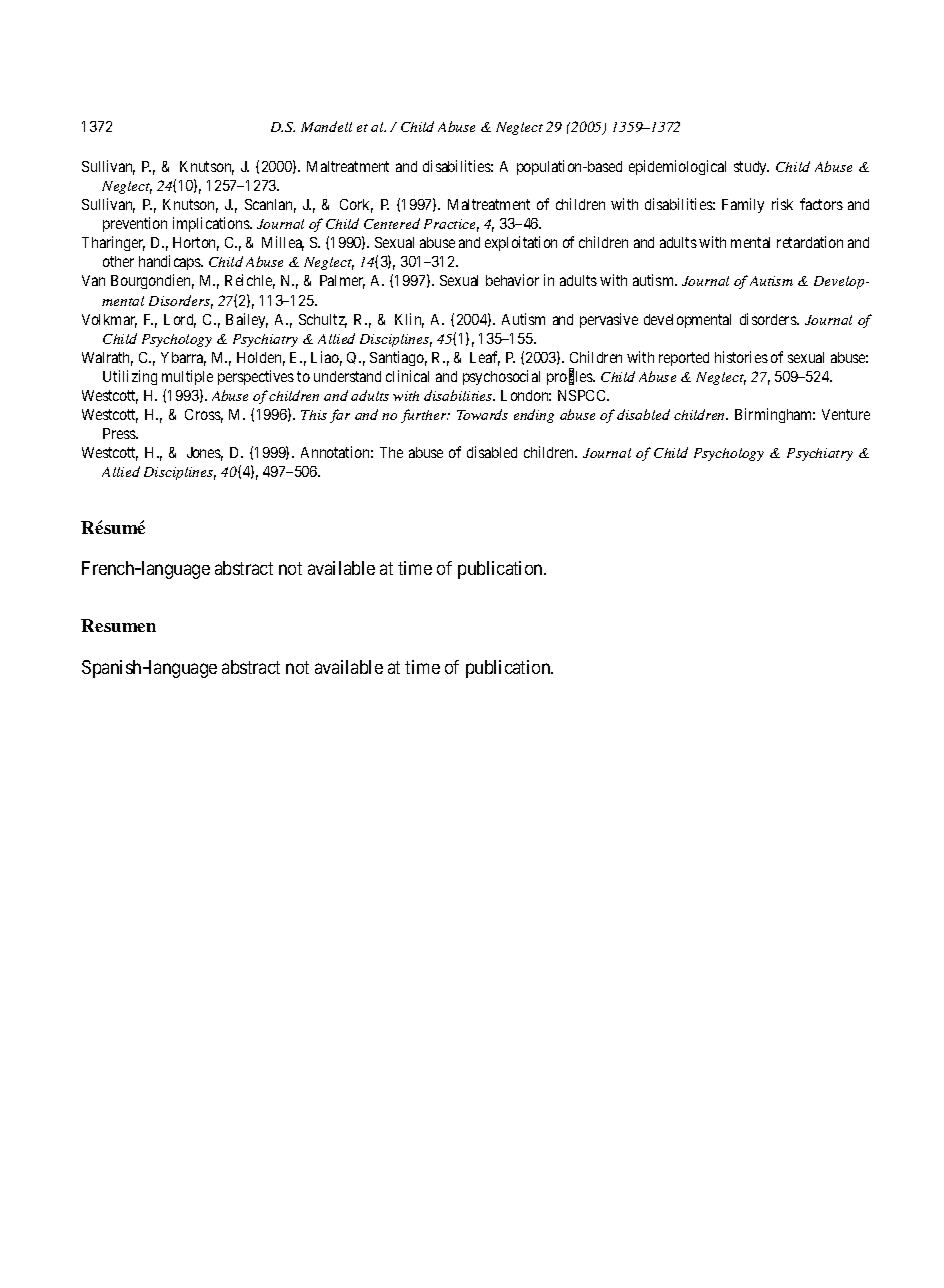  I want to click on study, so click(751, 168).
